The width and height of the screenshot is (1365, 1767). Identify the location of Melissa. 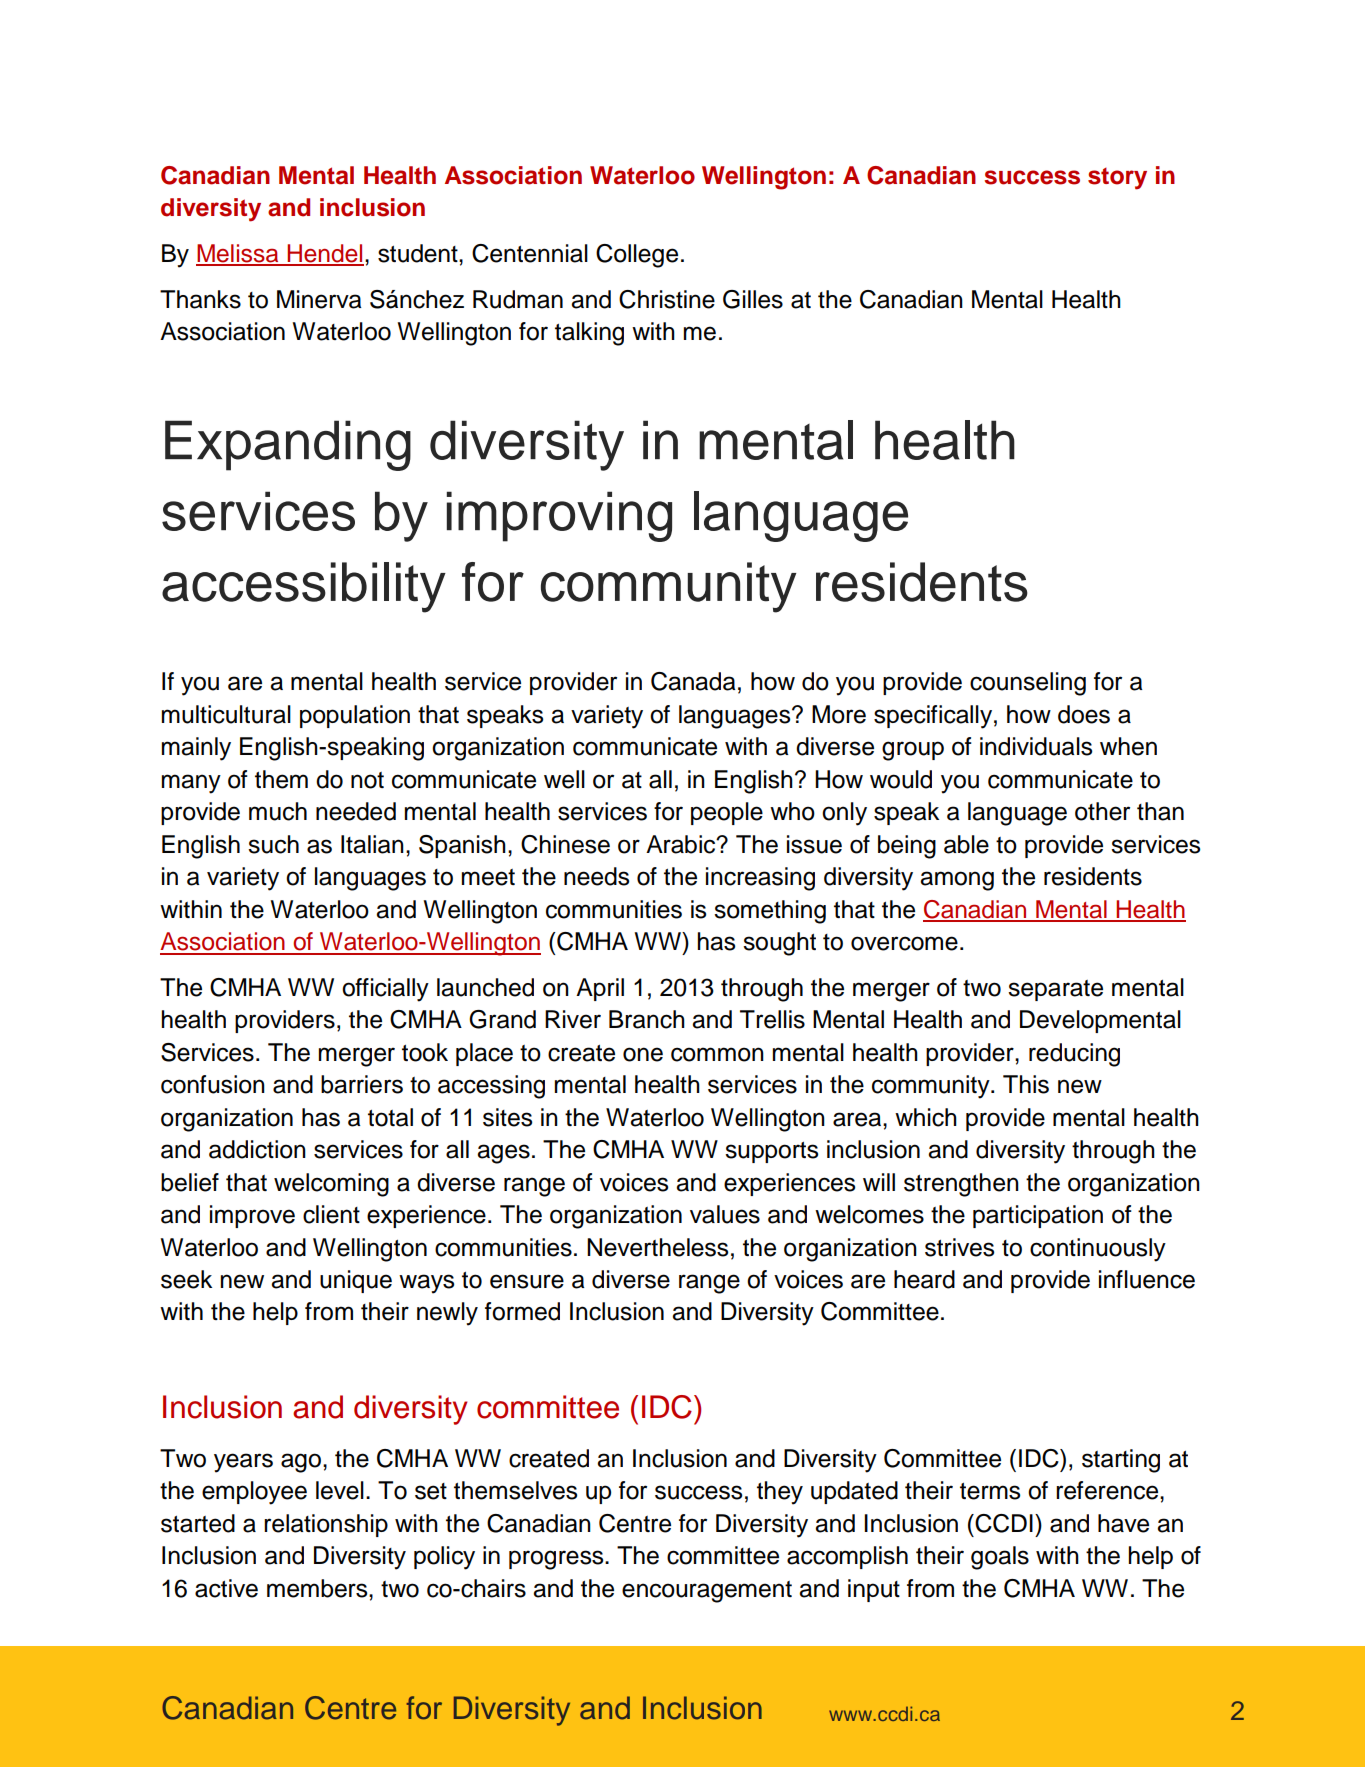
(238, 254).
